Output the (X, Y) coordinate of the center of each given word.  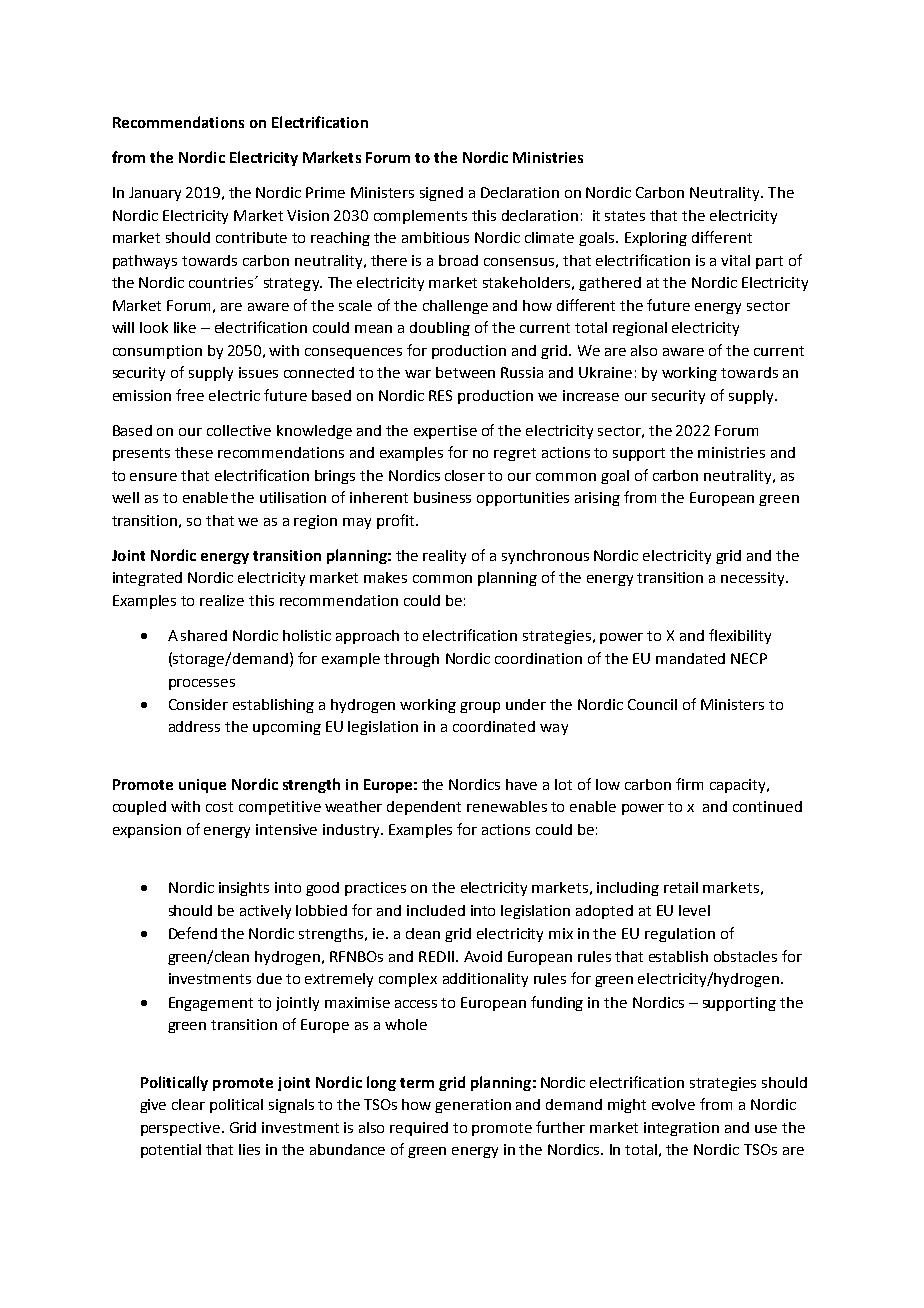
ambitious (435, 237)
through (411, 660)
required (419, 1129)
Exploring (656, 239)
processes (202, 684)
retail (681, 887)
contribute (251, 237)
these (194, 452)
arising (597, 499)
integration (681, 1129)
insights (244, 889)
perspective (180, 1129)
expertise (445, 432)
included (436, 910)
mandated (690, 658)
